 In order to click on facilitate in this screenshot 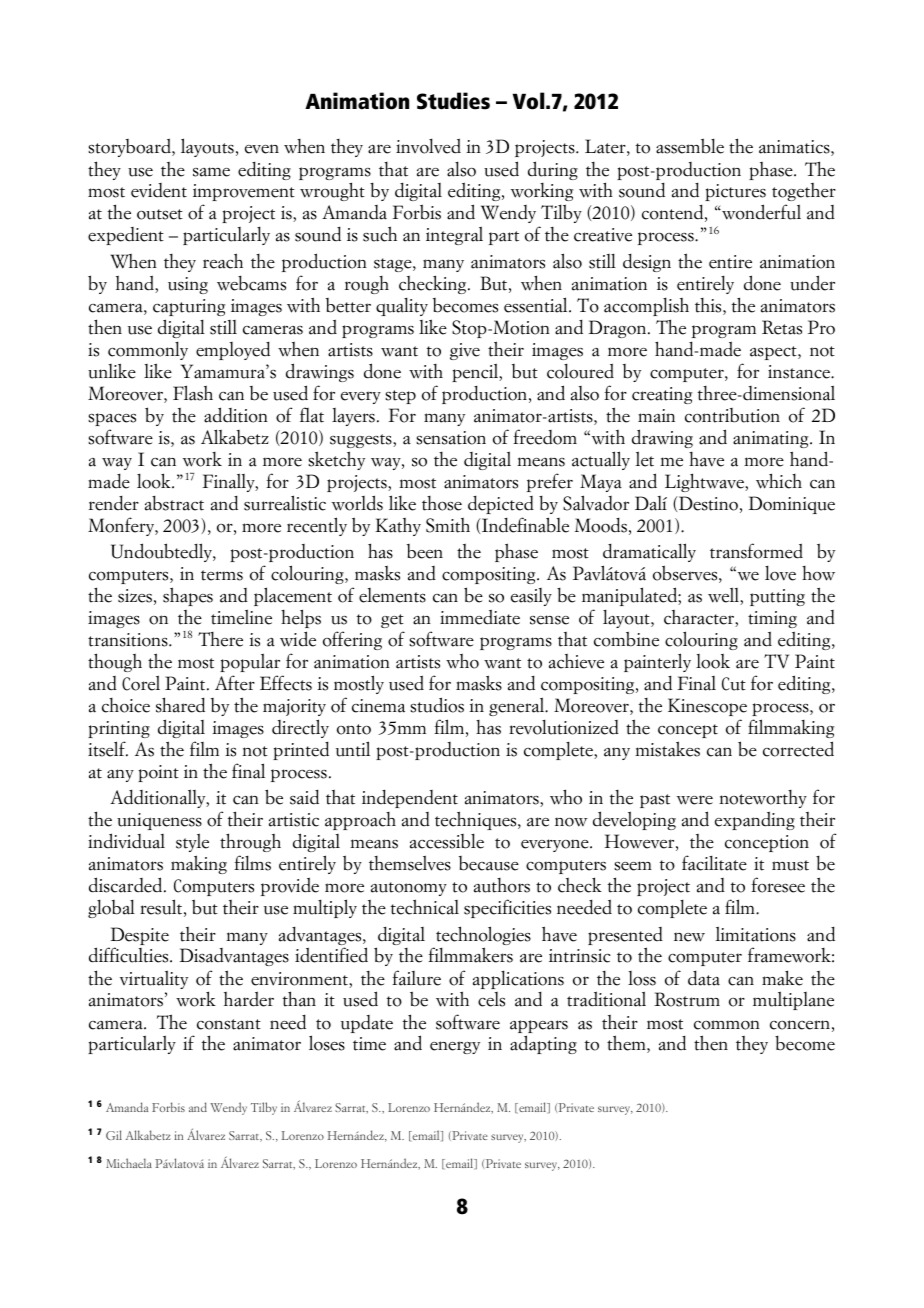, I will do `click(714, 863)`.
